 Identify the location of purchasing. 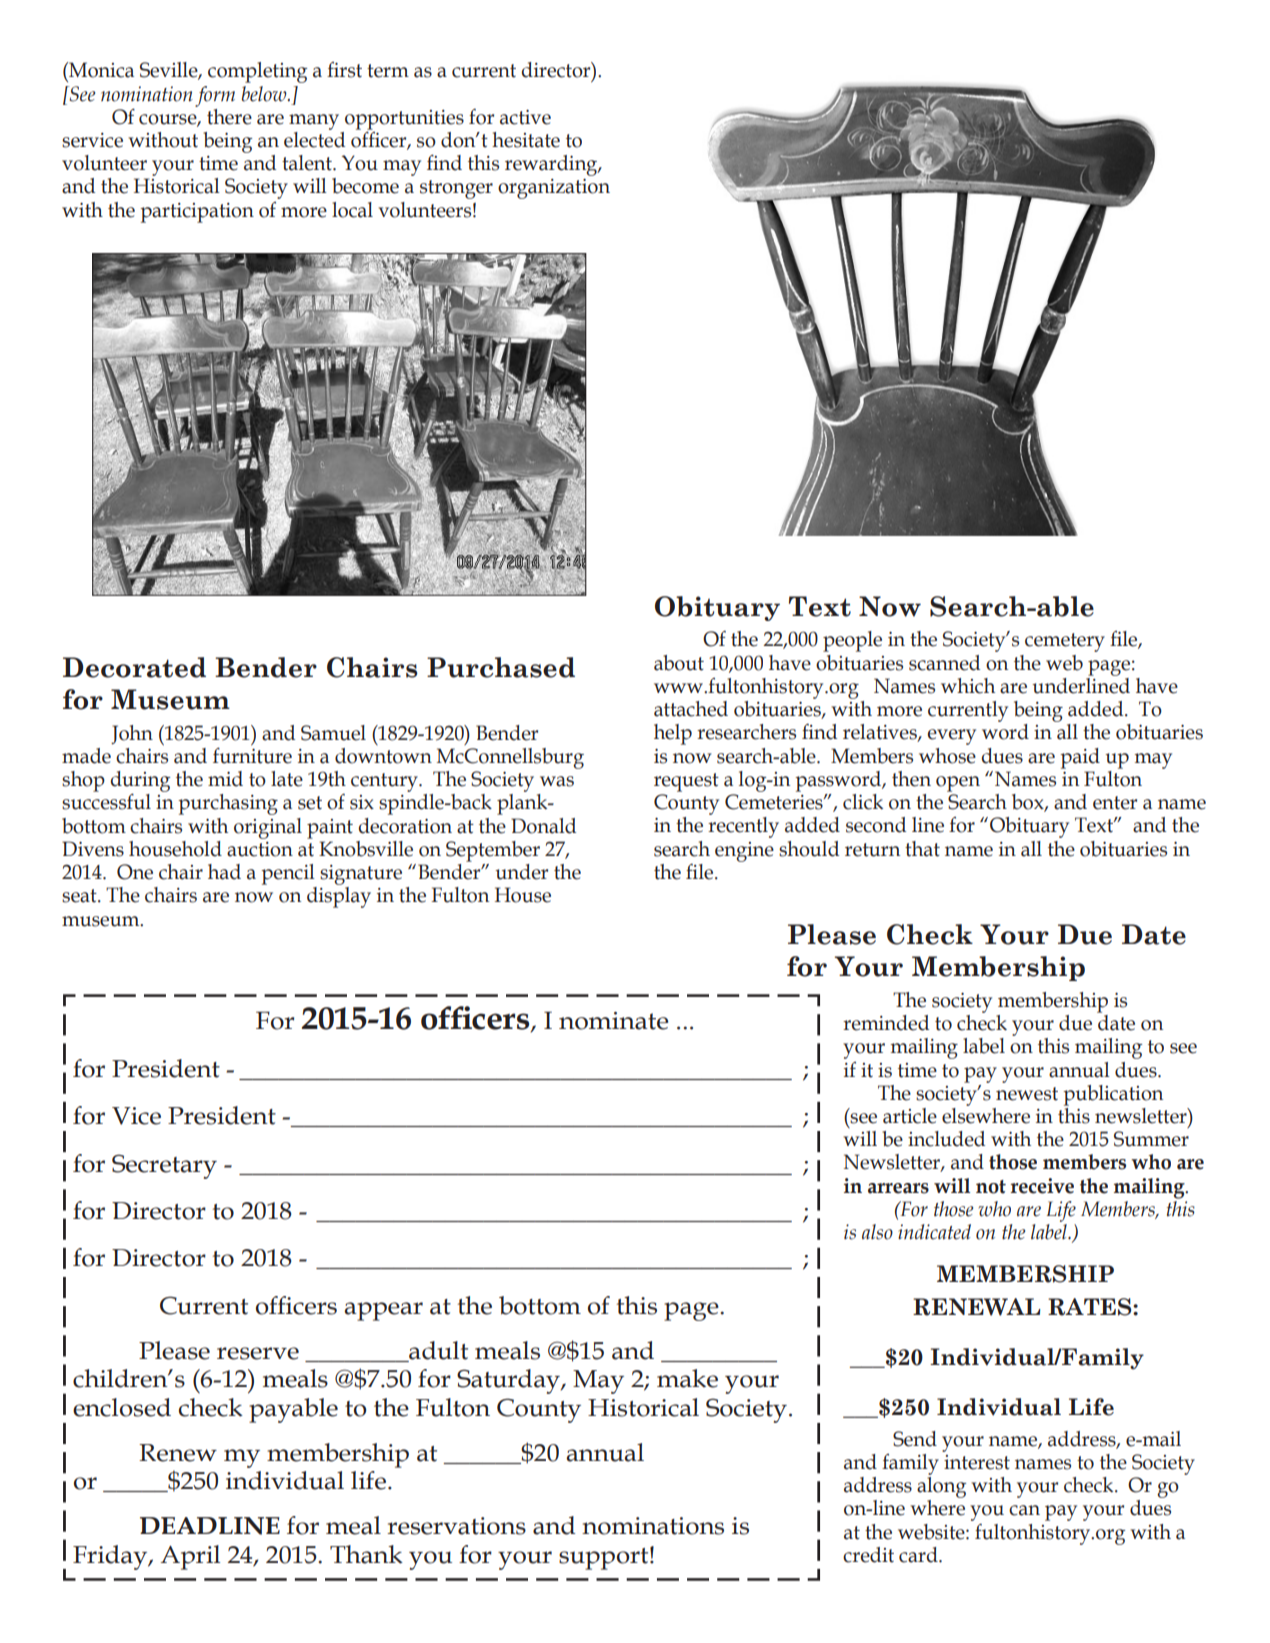
(228, 804).
